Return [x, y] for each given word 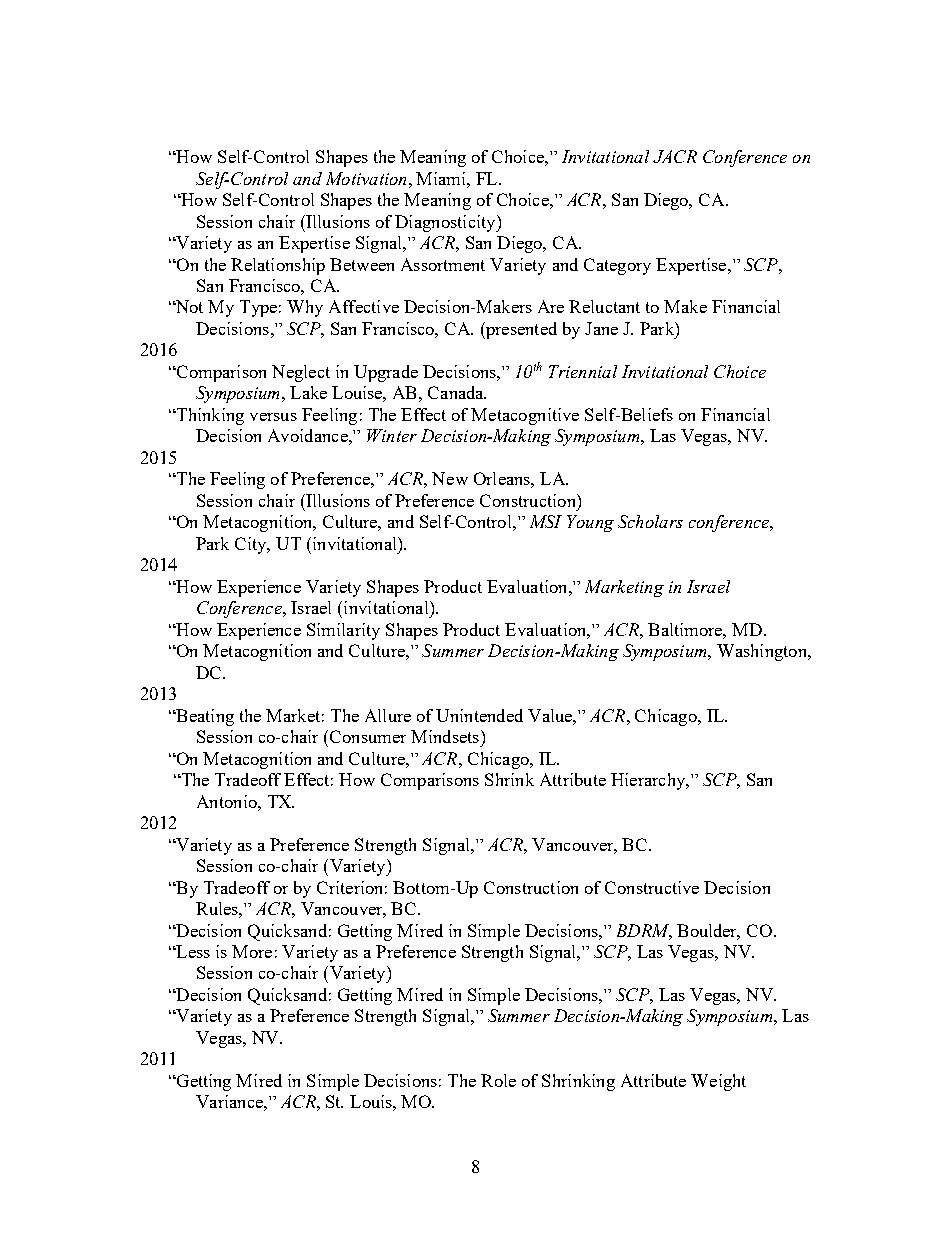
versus [273, 417]
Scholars [650, 521]
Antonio [228, 801]
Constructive [652, 887]
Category [617, 266]
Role [498, 1080]
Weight [718, 1082]
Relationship [278, 266]
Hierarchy [649, 781]
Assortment [443, 264]
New [450, 478]
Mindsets [445, 736]
